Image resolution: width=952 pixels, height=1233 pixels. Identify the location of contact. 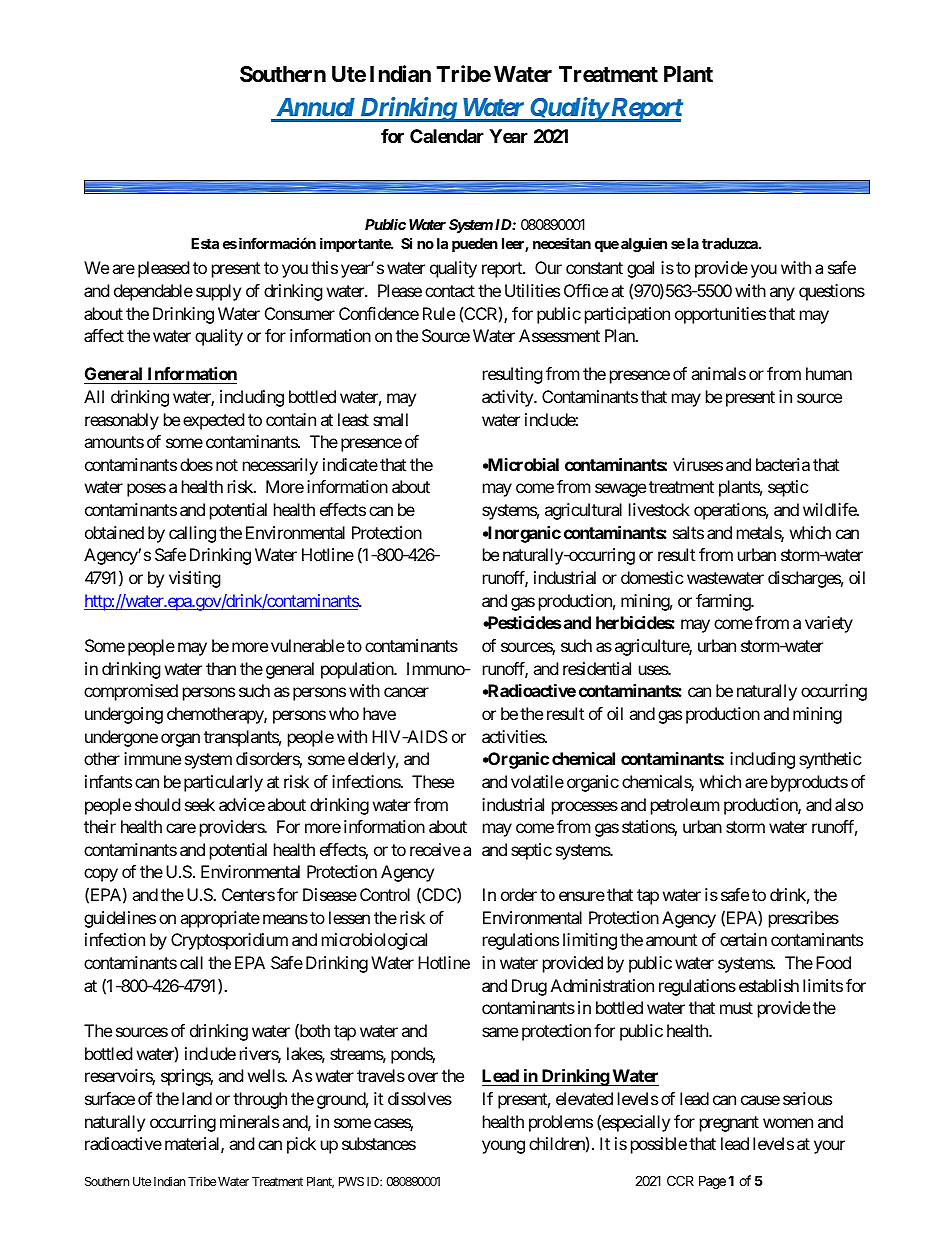
(450, 291).
